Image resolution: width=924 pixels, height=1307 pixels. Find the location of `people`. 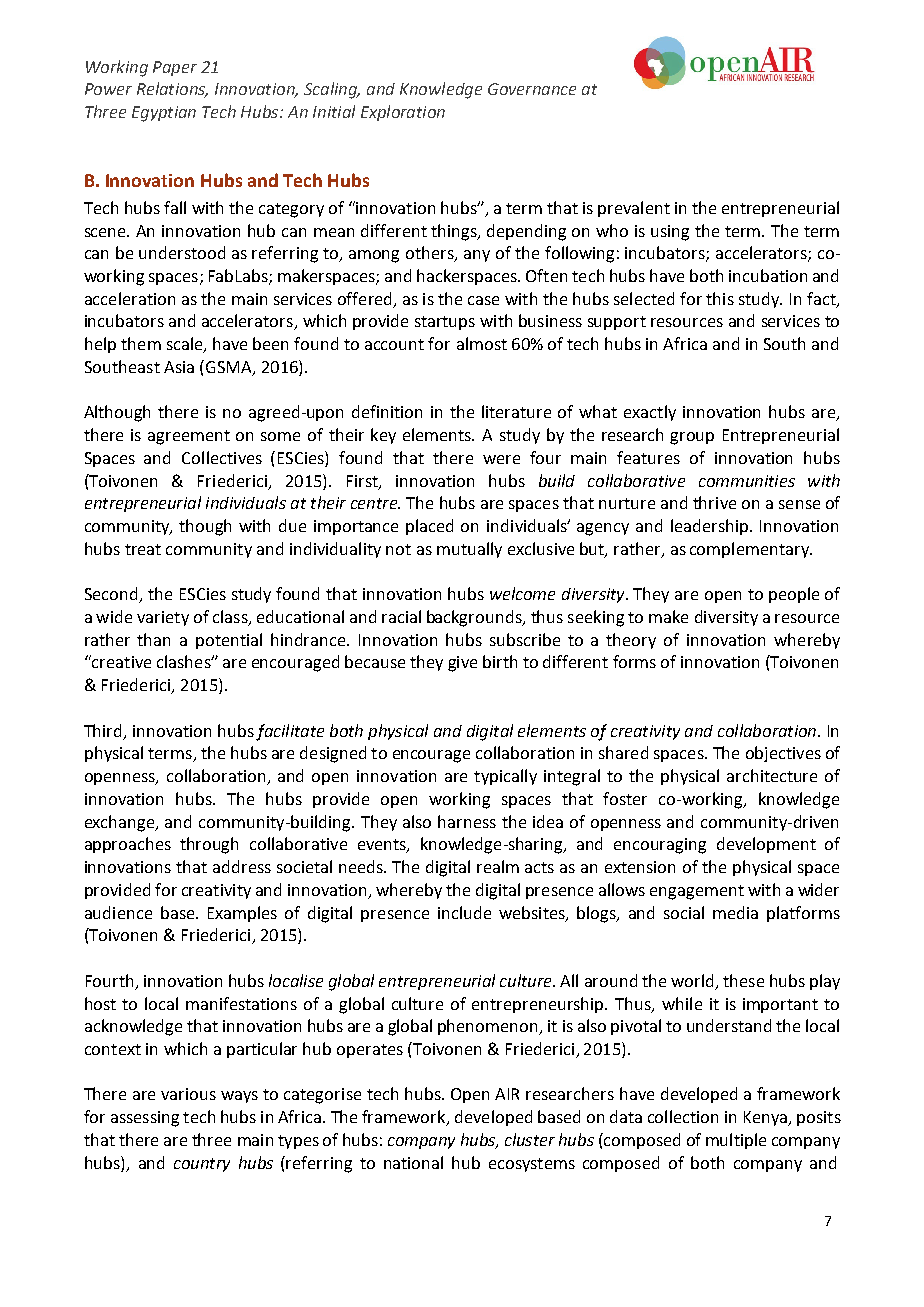

people is located at coordinates (794, 595).
